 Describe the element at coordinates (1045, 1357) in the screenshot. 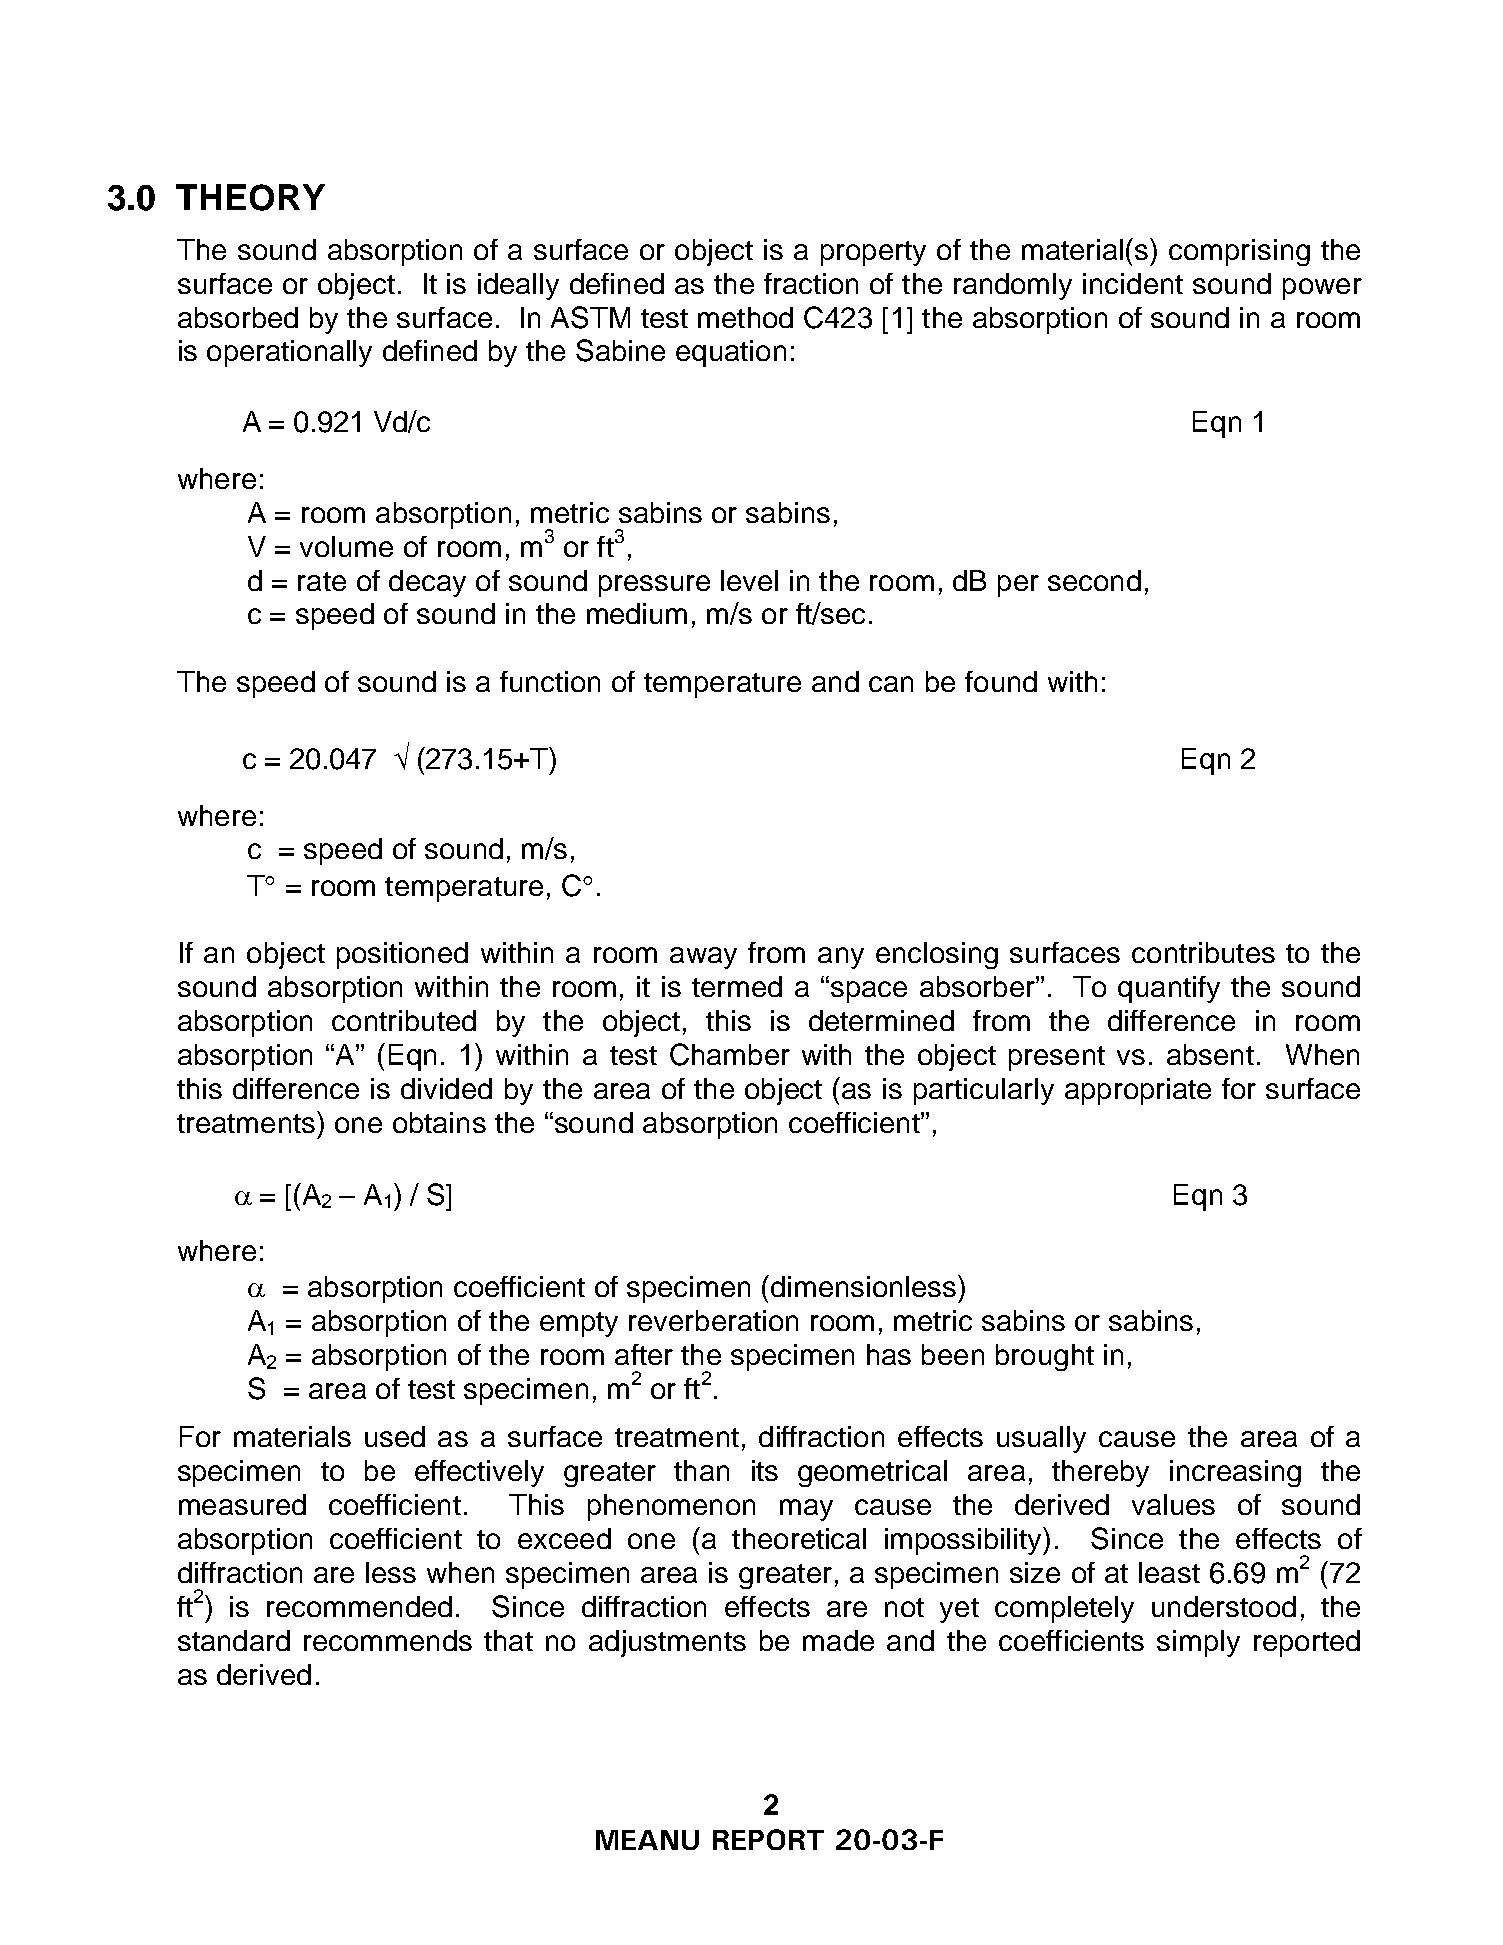

I see `brought` at that location.
